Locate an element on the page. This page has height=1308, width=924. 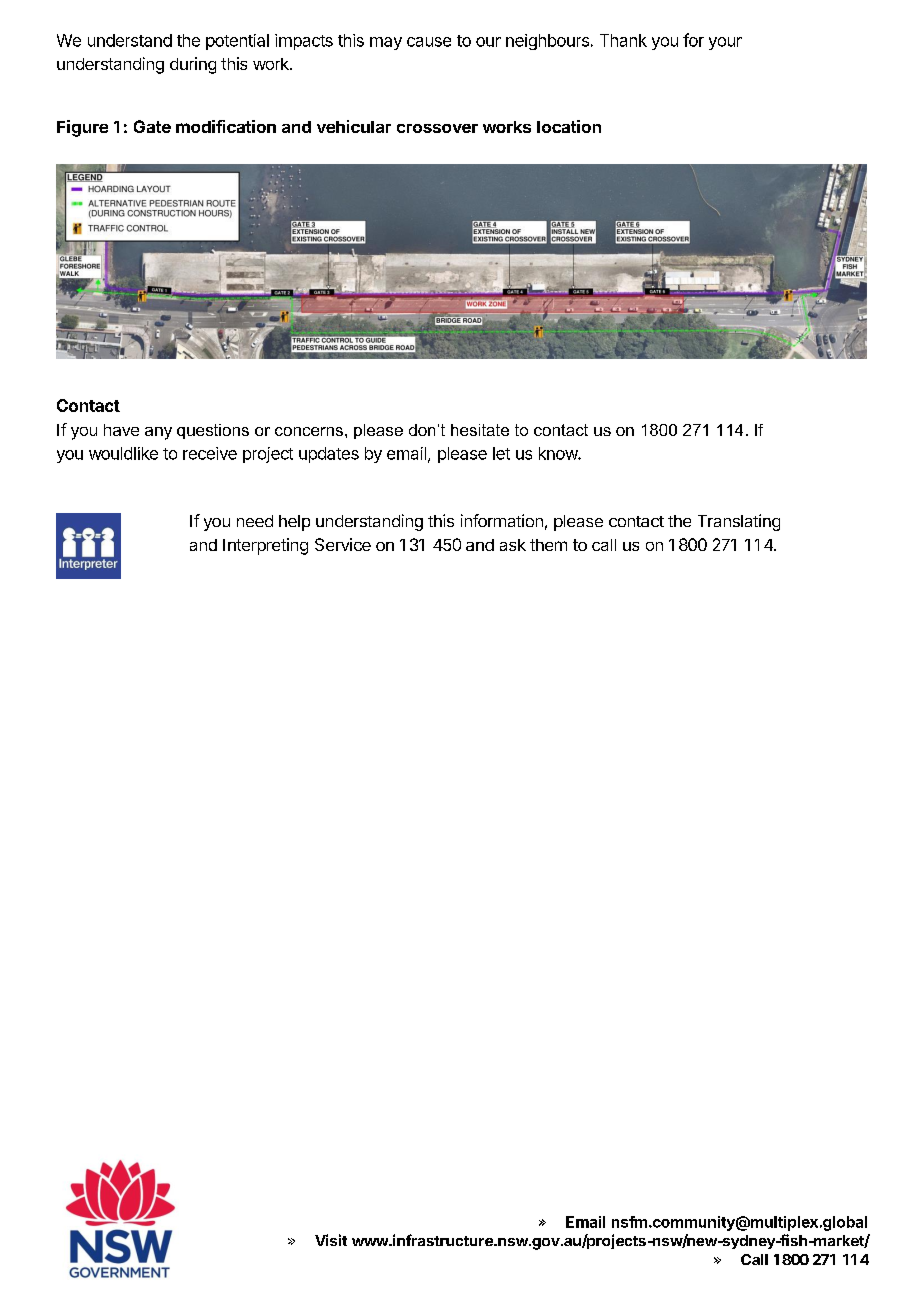
know is located at coordinates (559, 453).
